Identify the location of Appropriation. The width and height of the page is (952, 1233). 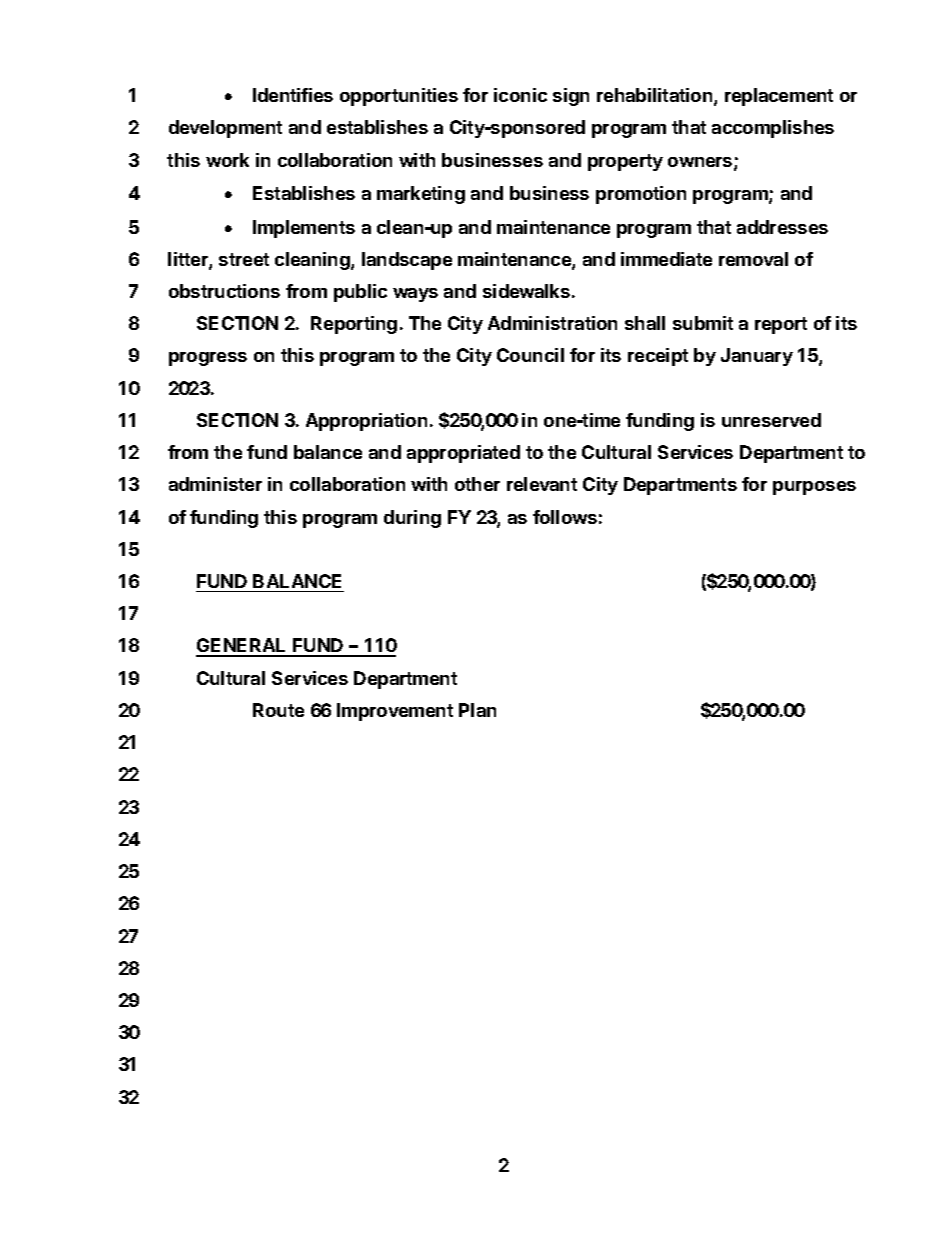
(366, 422).
